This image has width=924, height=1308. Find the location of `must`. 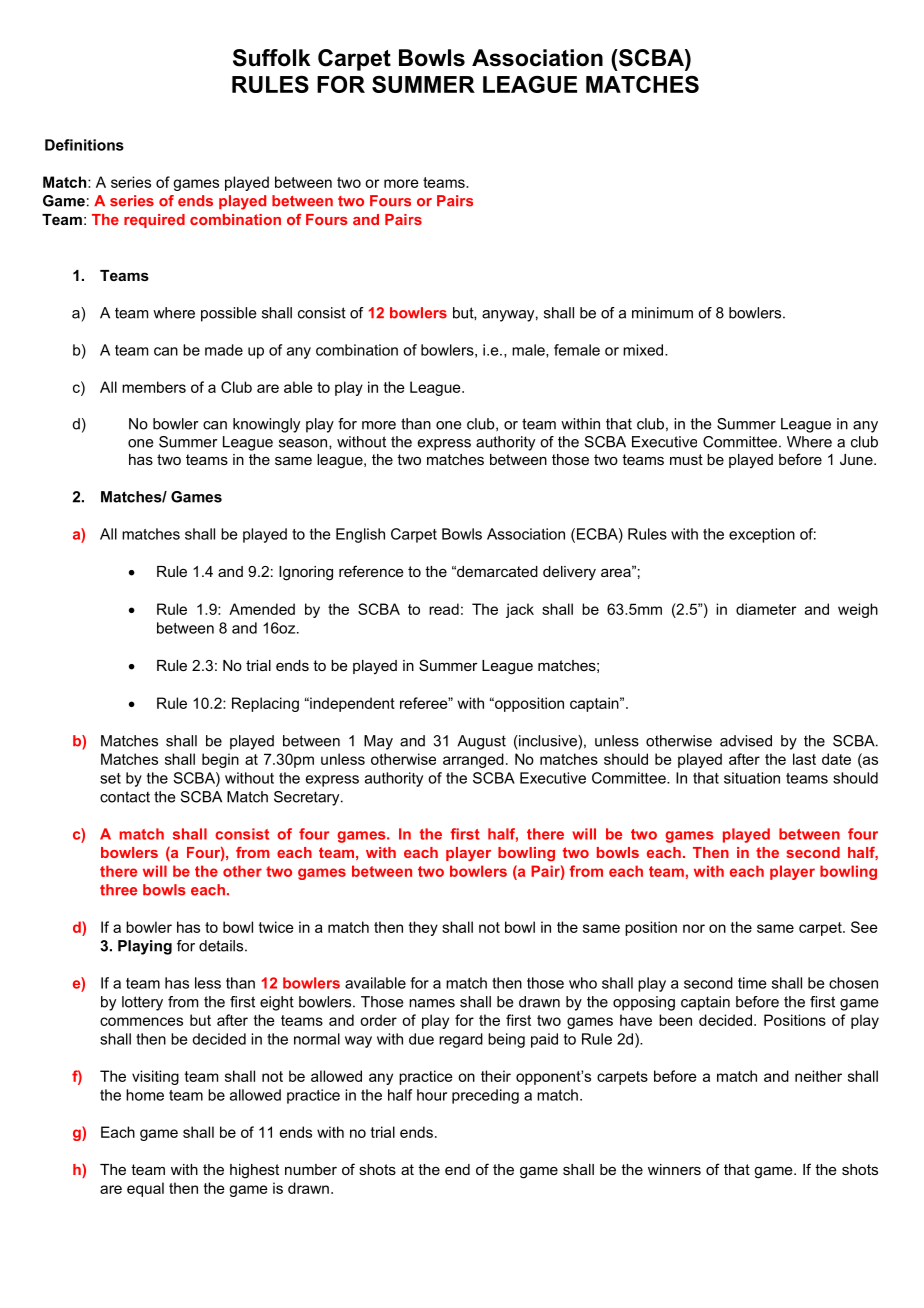

must is located at coordinates (686, 459).
